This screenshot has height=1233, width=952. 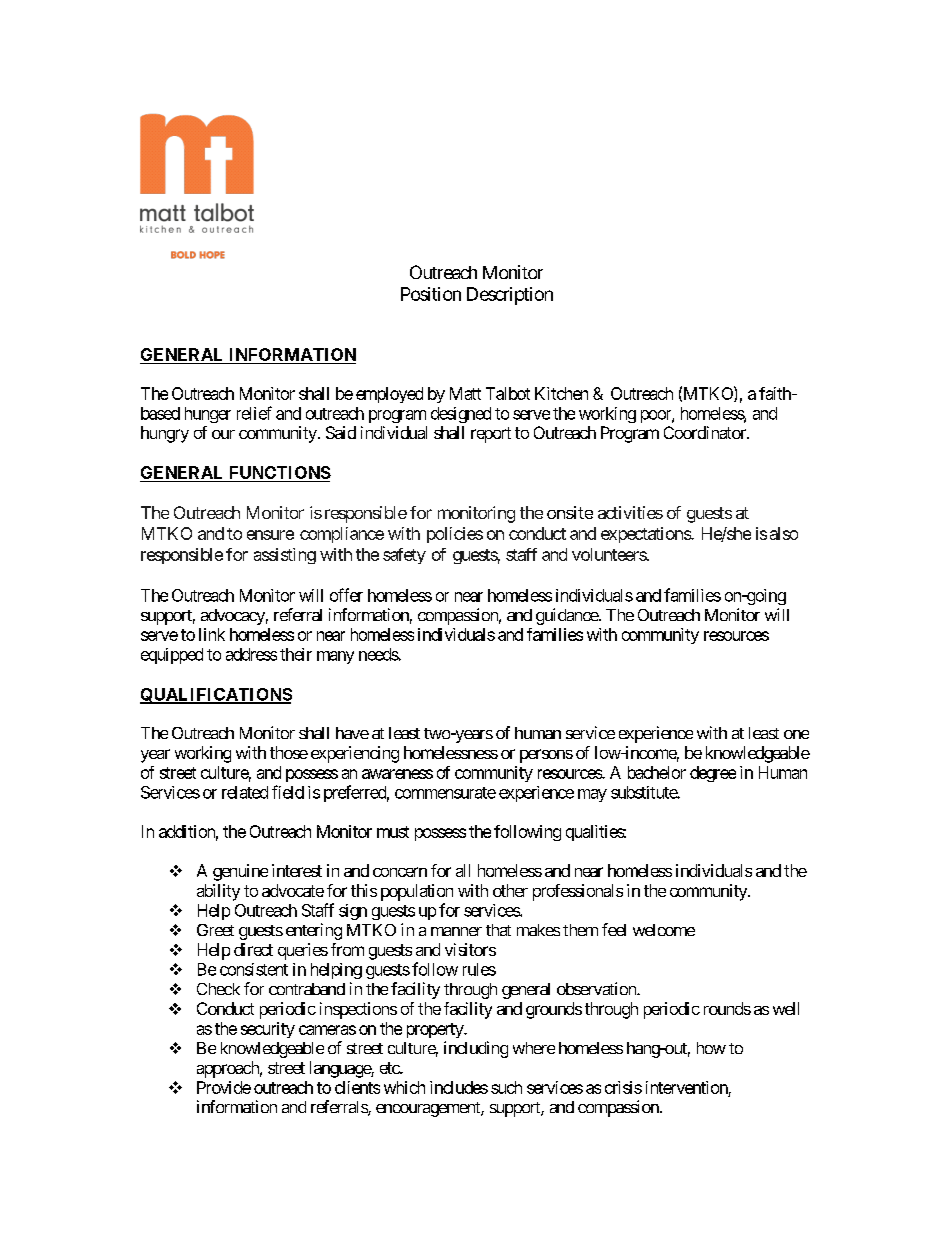 What do you see at coordinates (268, 1030) in the screenshot?
I see `security` at bounding box center [268, 1030].
